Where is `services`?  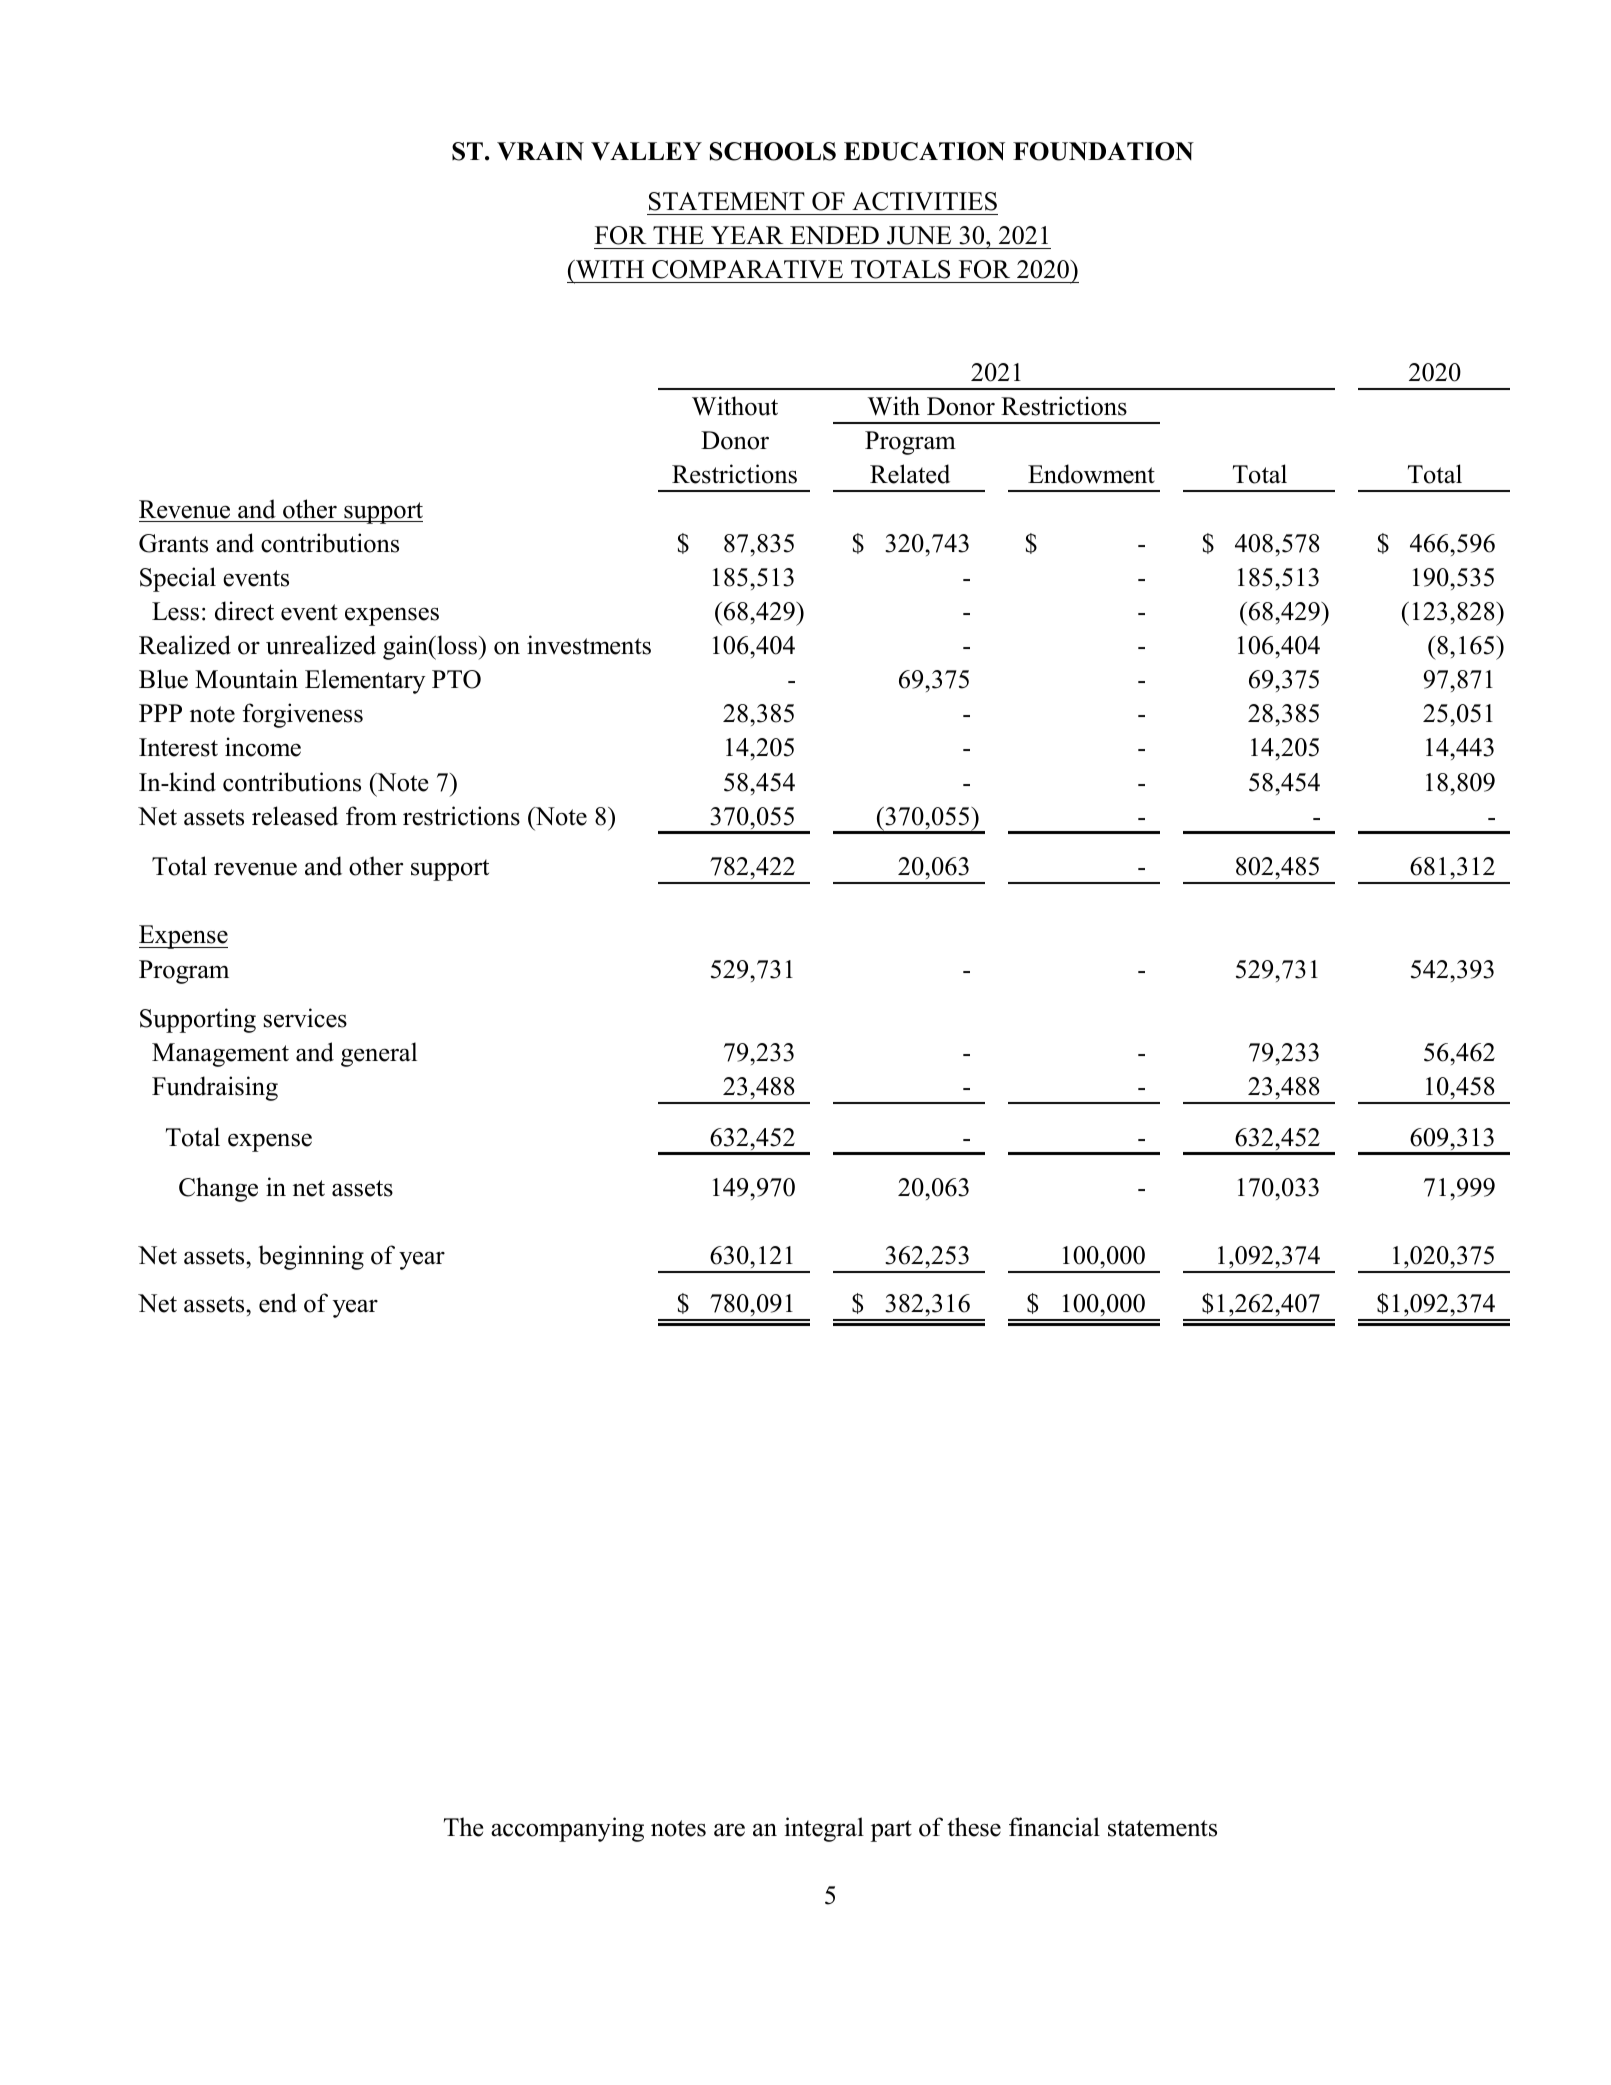
services is located at coordinates (305, 1018).
